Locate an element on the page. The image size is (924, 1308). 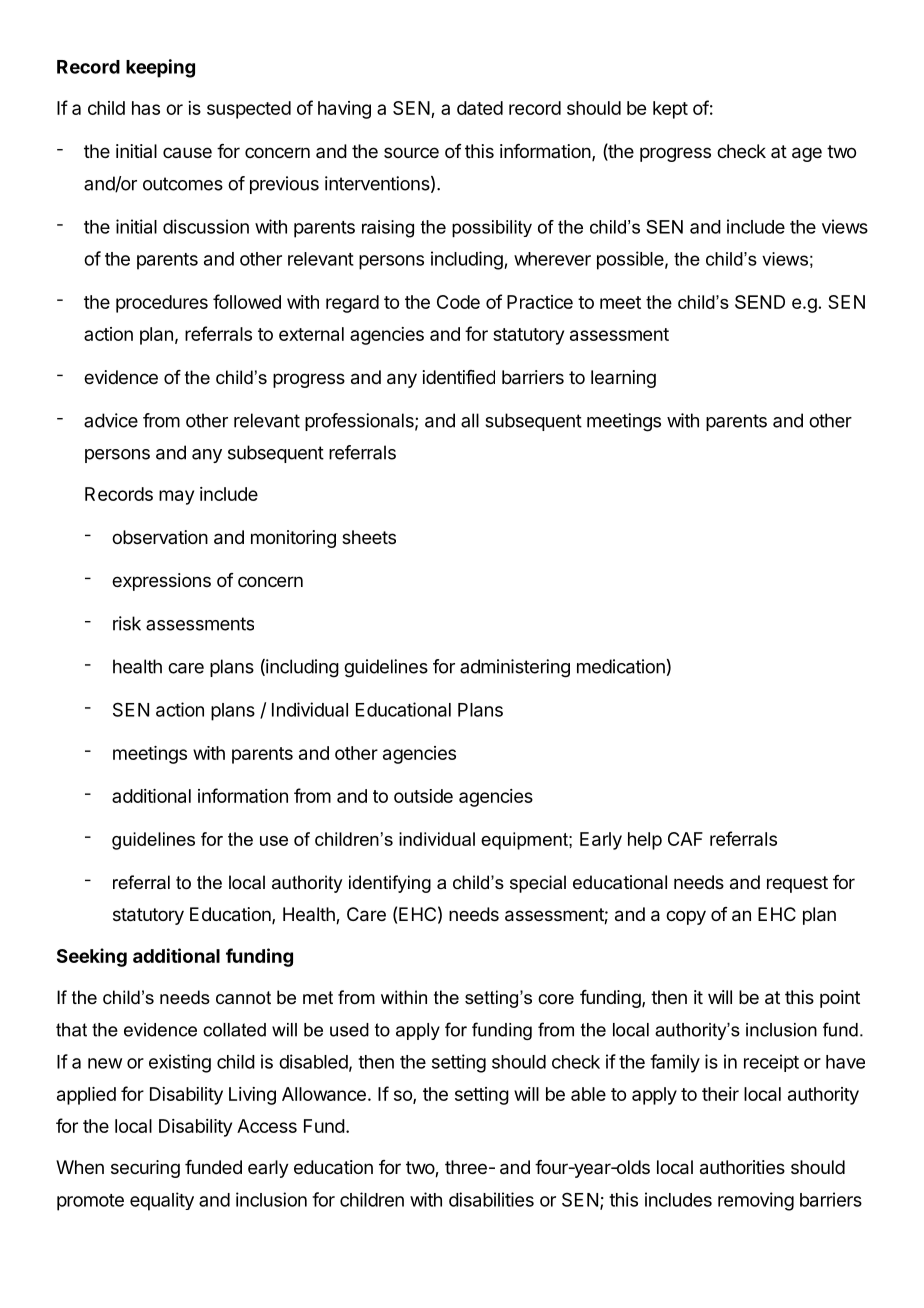
risk is located at coordinates (127, 623).
